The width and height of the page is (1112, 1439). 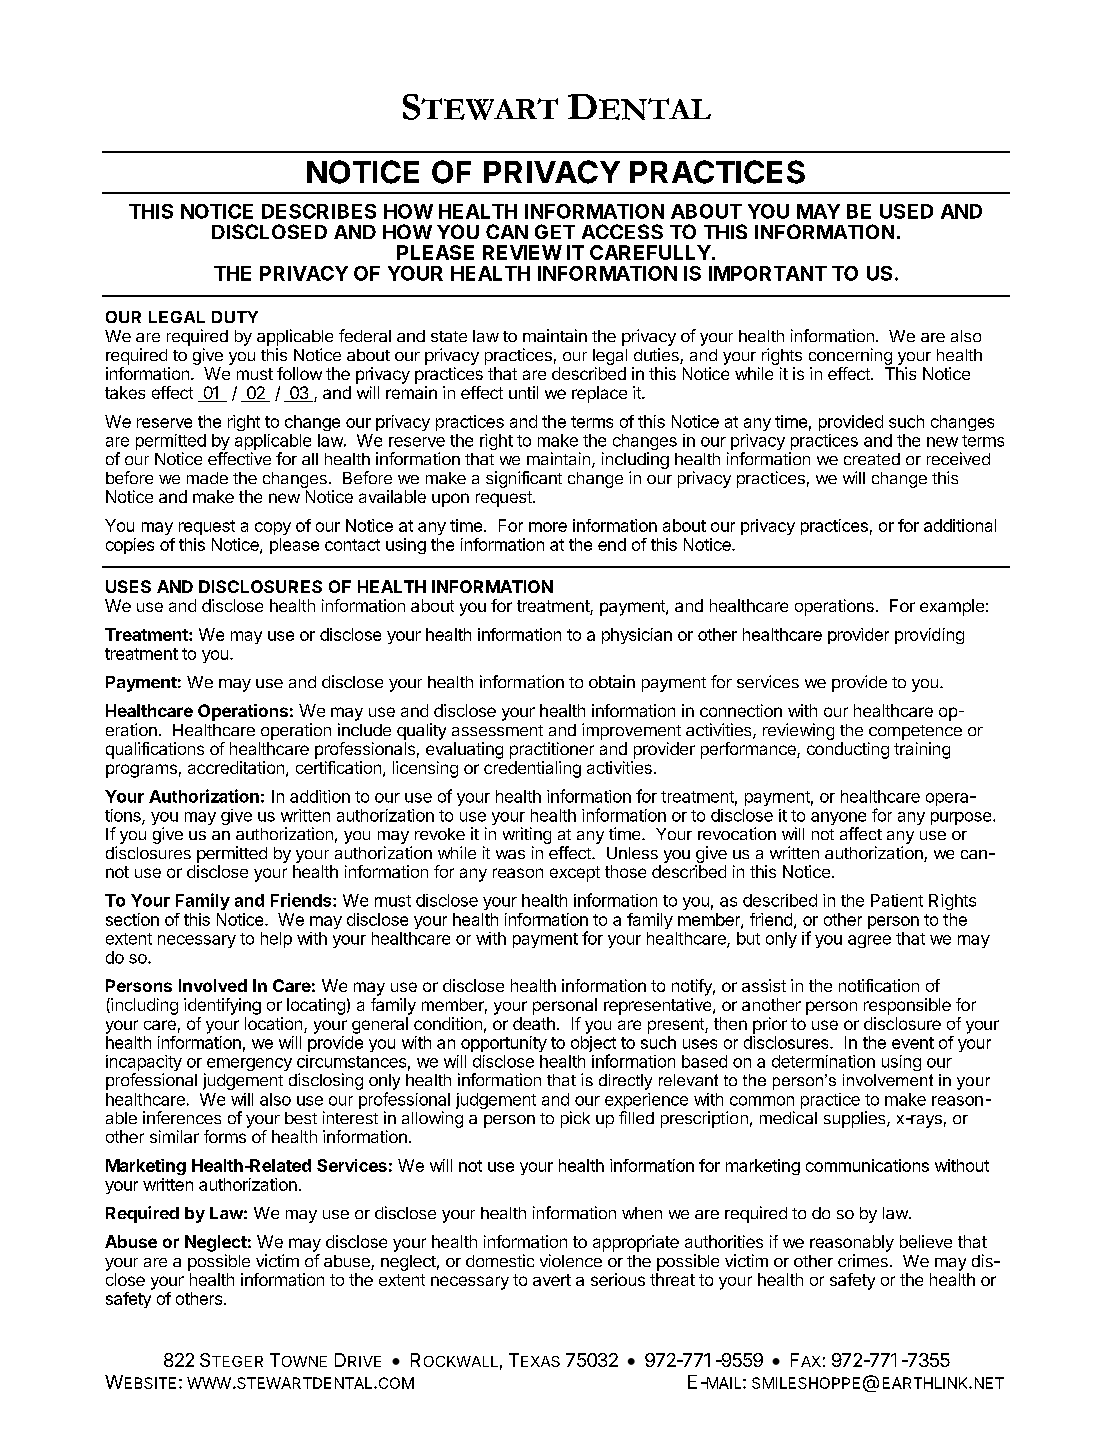 What do you see at coordinates (548, 527) in the page?
I see `more` at bounding box center [548, 527].
